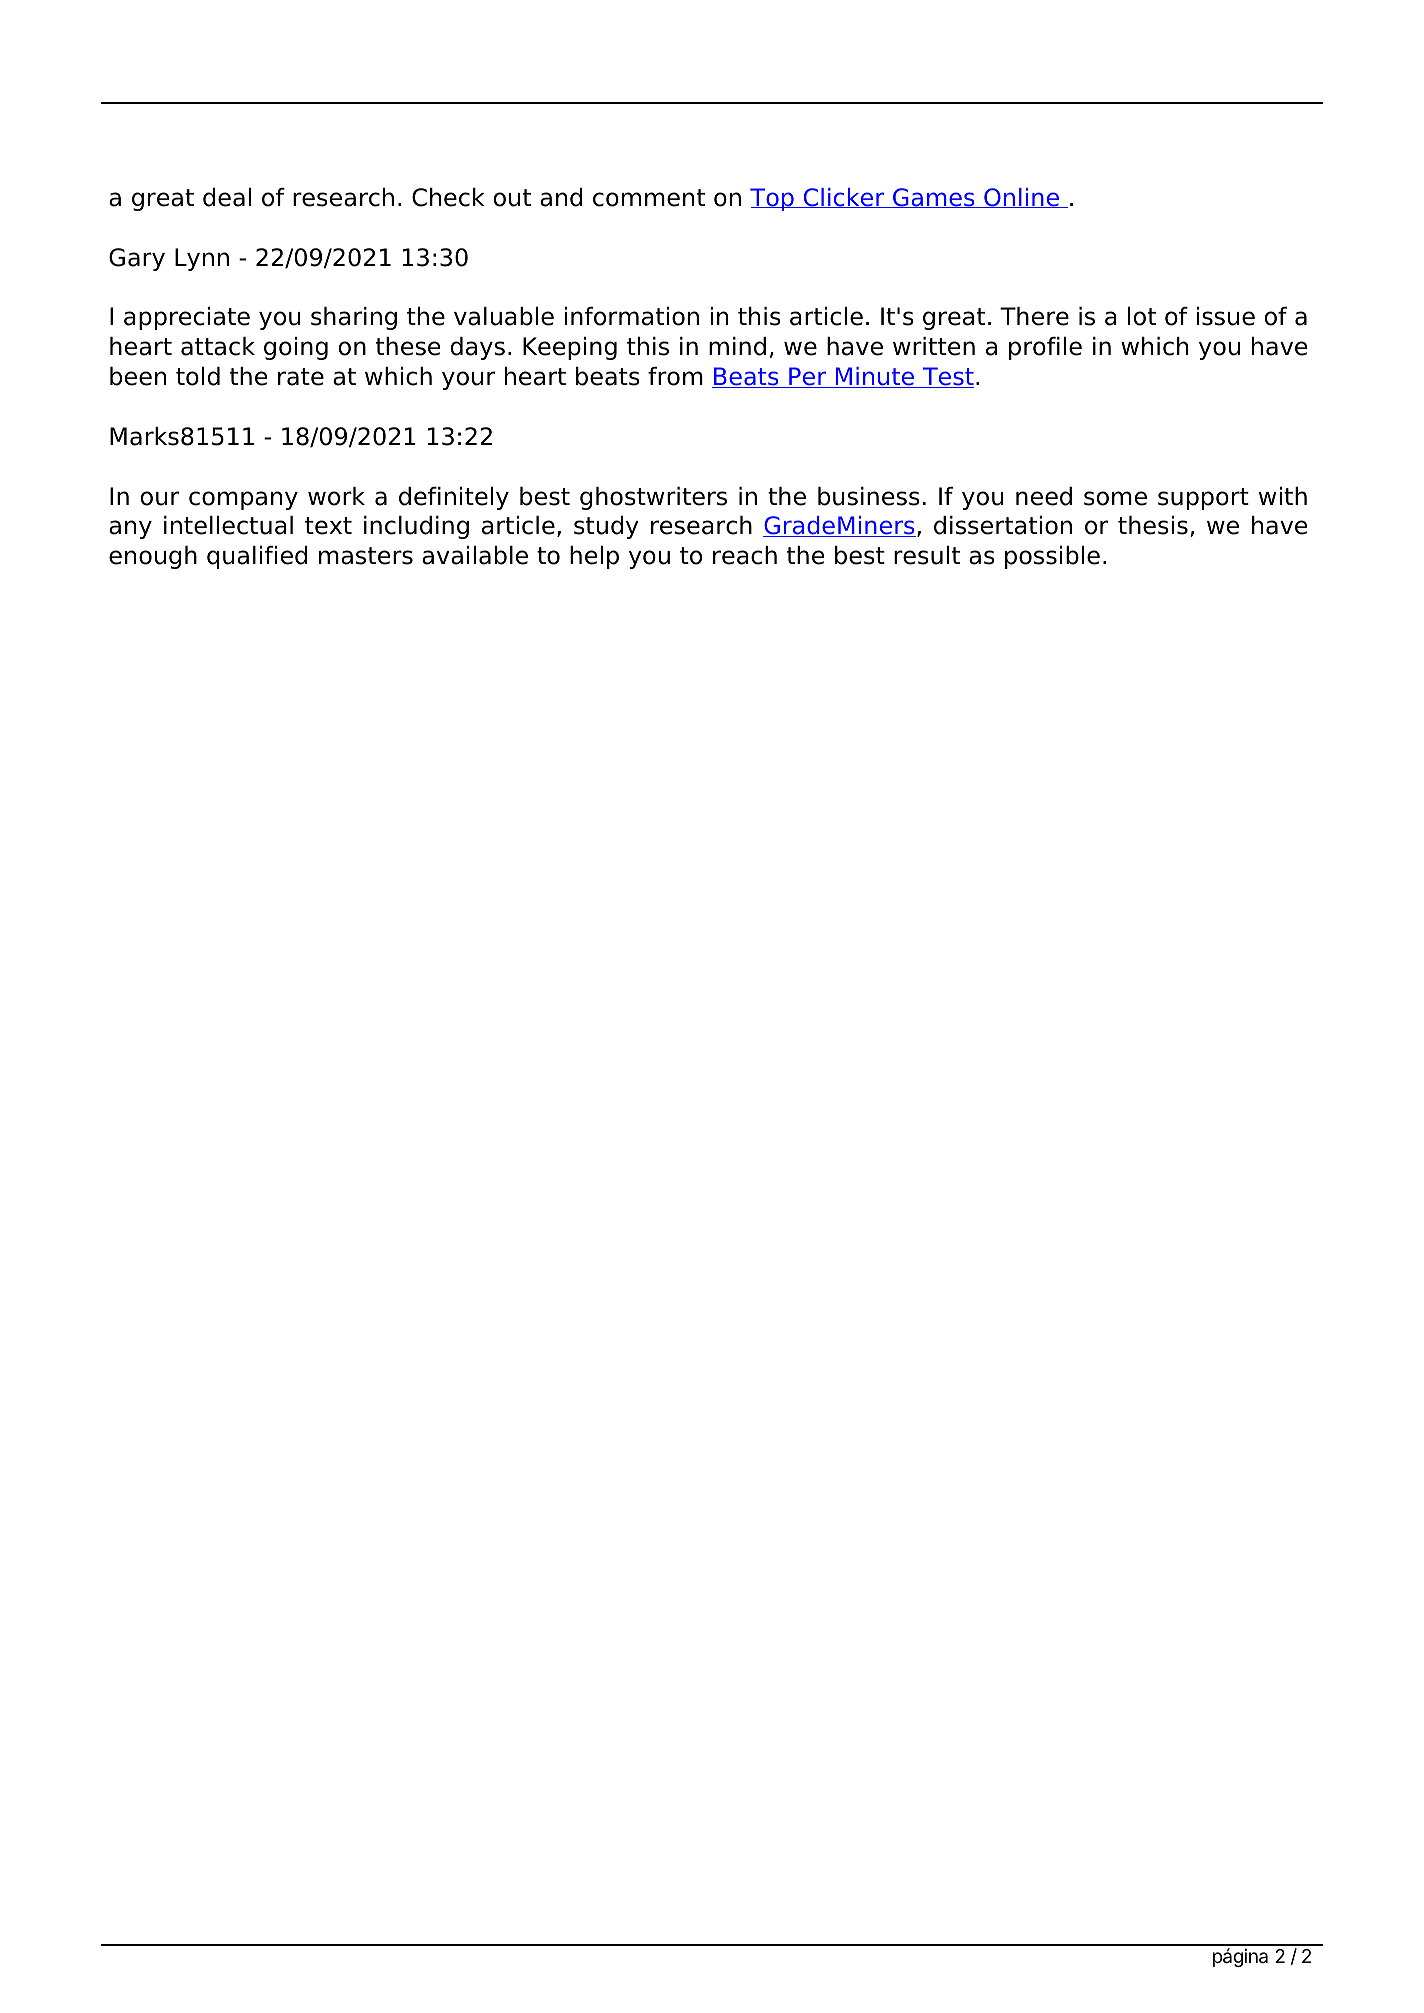 The width and height of the screenshot is (1424, 2013). I want to click on deal, so click(227, 197).
